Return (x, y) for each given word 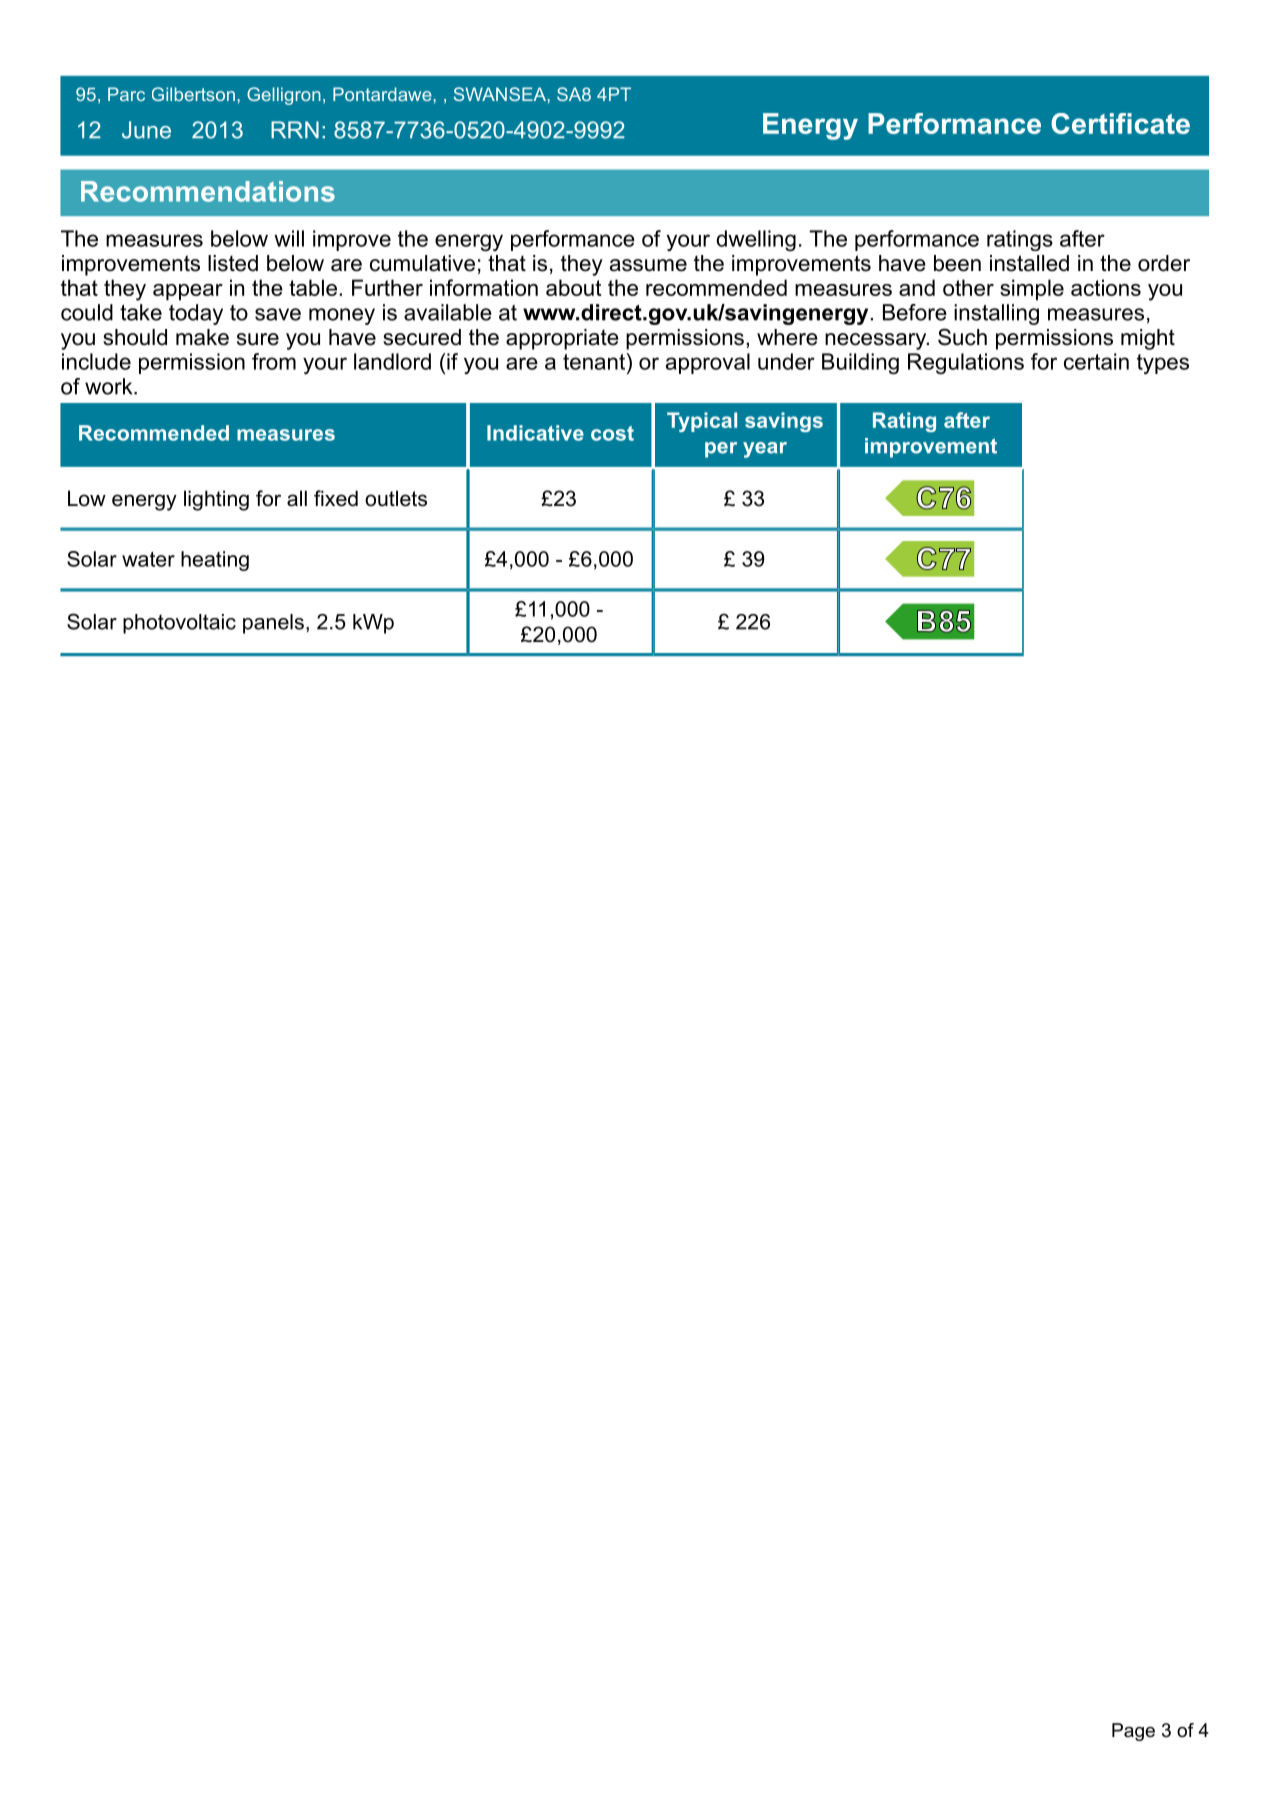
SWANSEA (501, 94)
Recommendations (208, 191)
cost (612, 433)
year (765, 450)
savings (784, 422)
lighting (216, 500)
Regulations (966, 363)
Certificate (1120, 123)
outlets (396, 498)
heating (215, 561)
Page (1133, 1732)
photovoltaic (179, 624)
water (148, 559)
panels (273, 624)
